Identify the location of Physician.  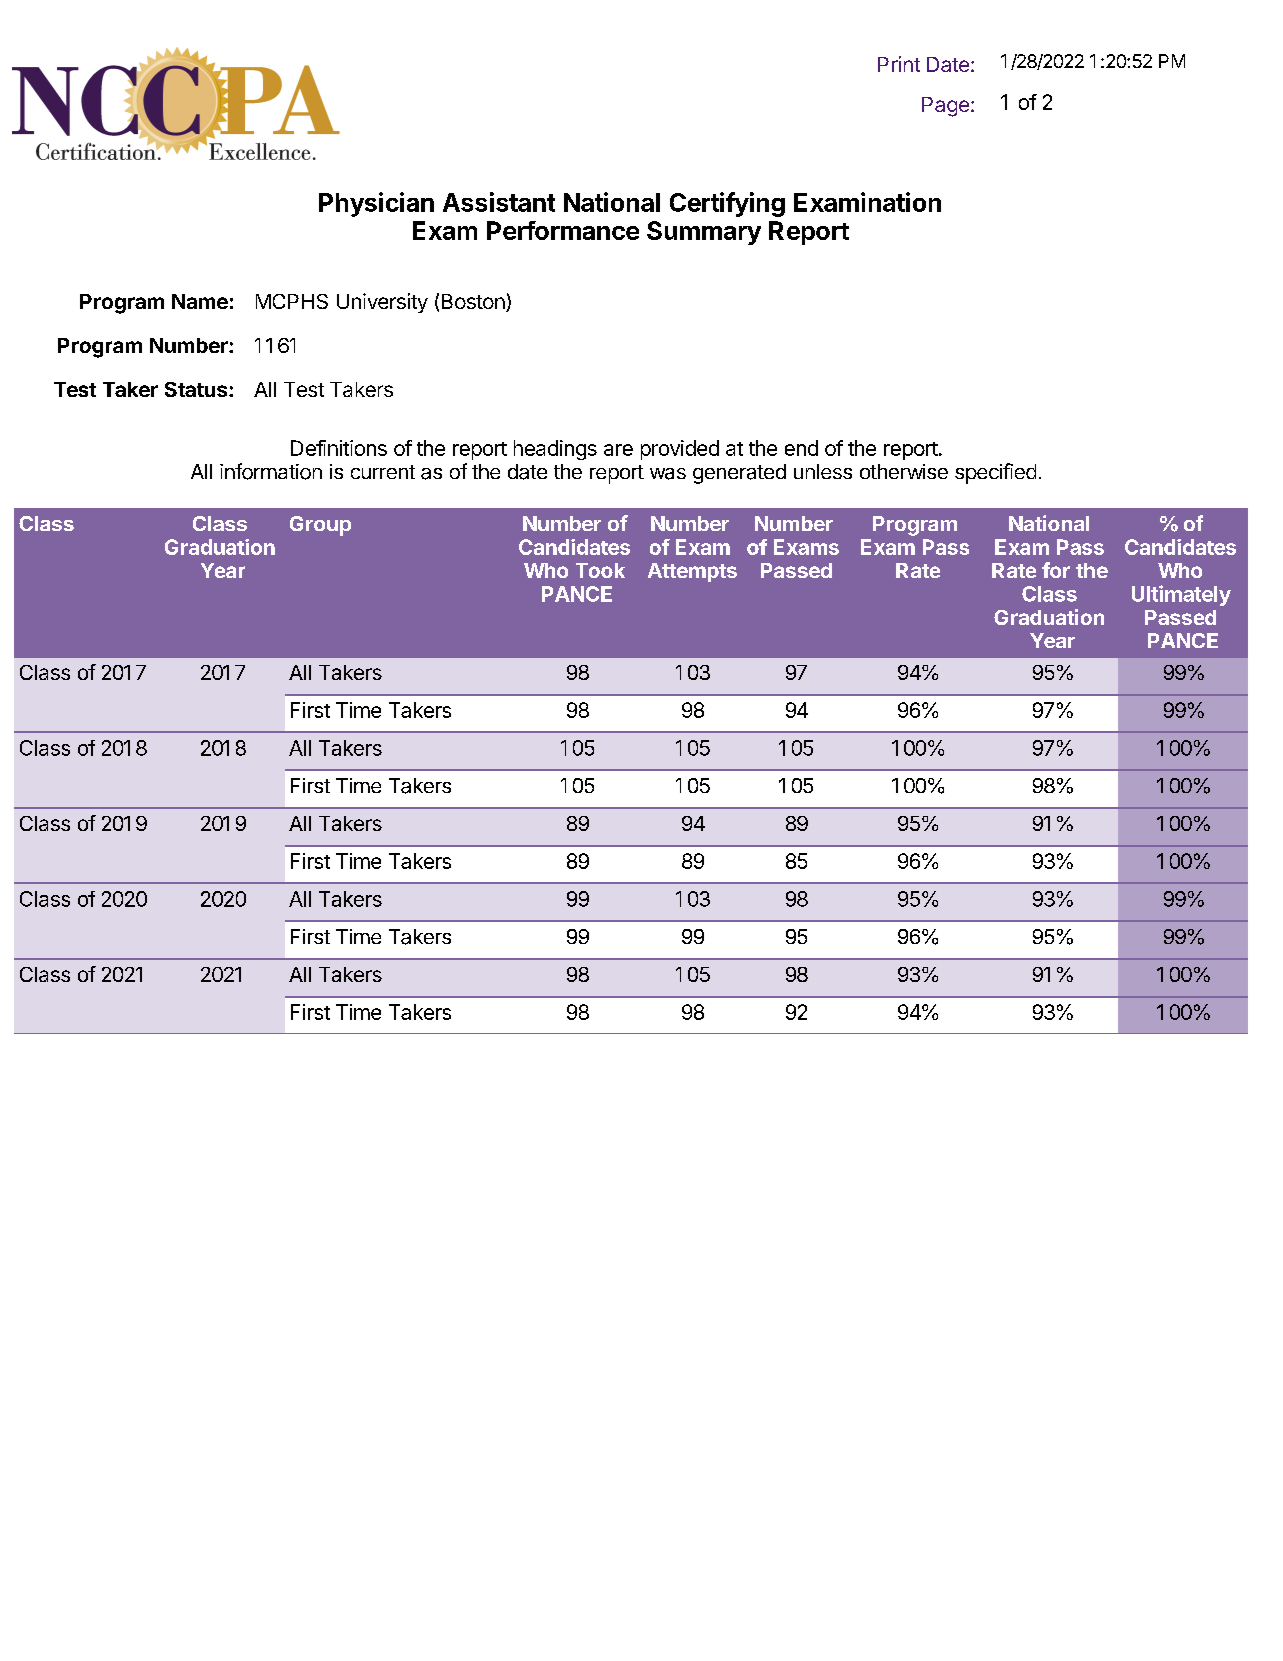
(376, 204).
